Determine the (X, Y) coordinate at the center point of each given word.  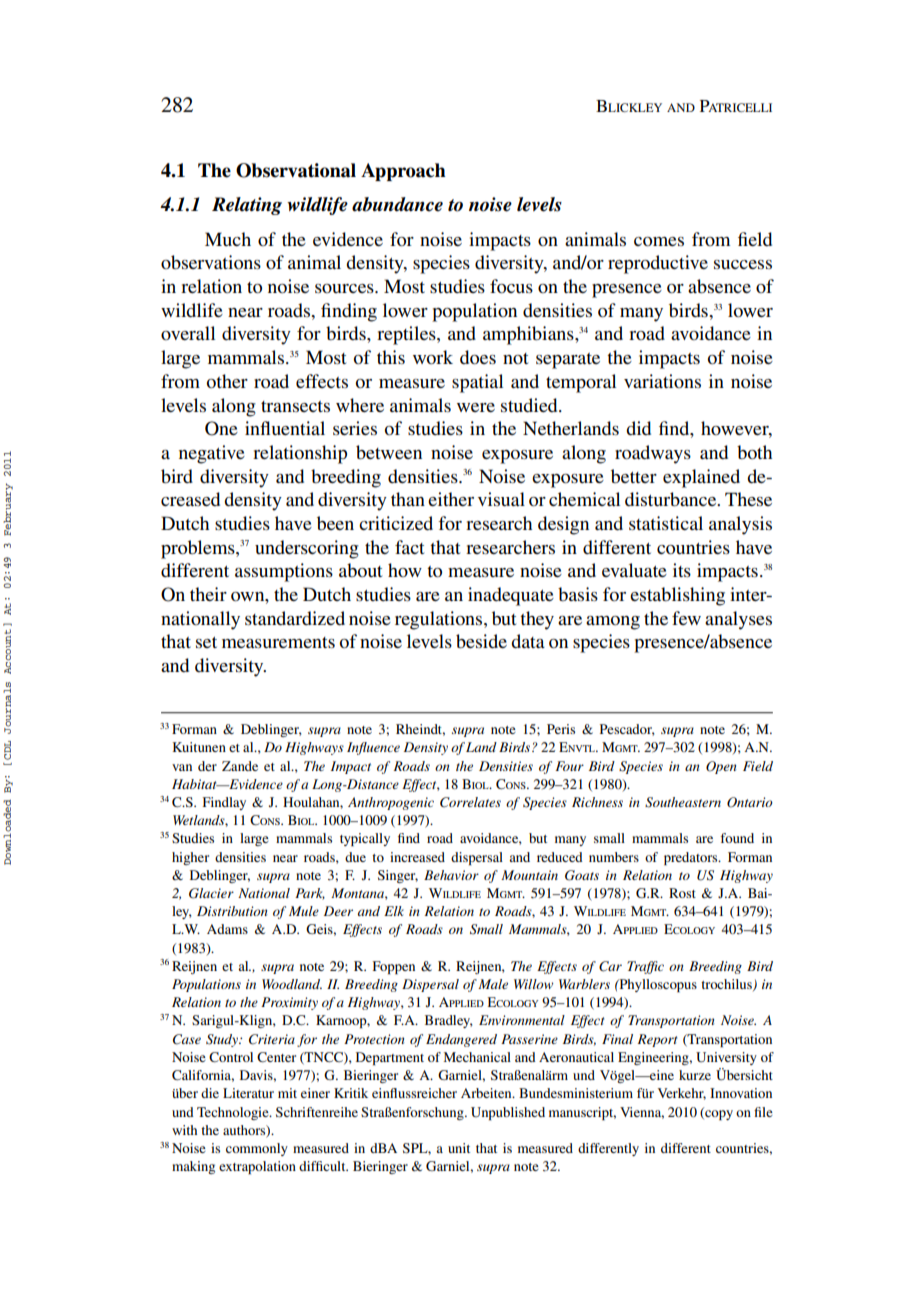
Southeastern (683, 802)
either (451, 499)
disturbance (672, 499)
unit (459, 1148)
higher (190, 858)
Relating (247, 206)
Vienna (642, 1113)
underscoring (307, 549)
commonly (257, 1149)
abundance (397, 204)
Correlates (470, 802)
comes (659, 242)
